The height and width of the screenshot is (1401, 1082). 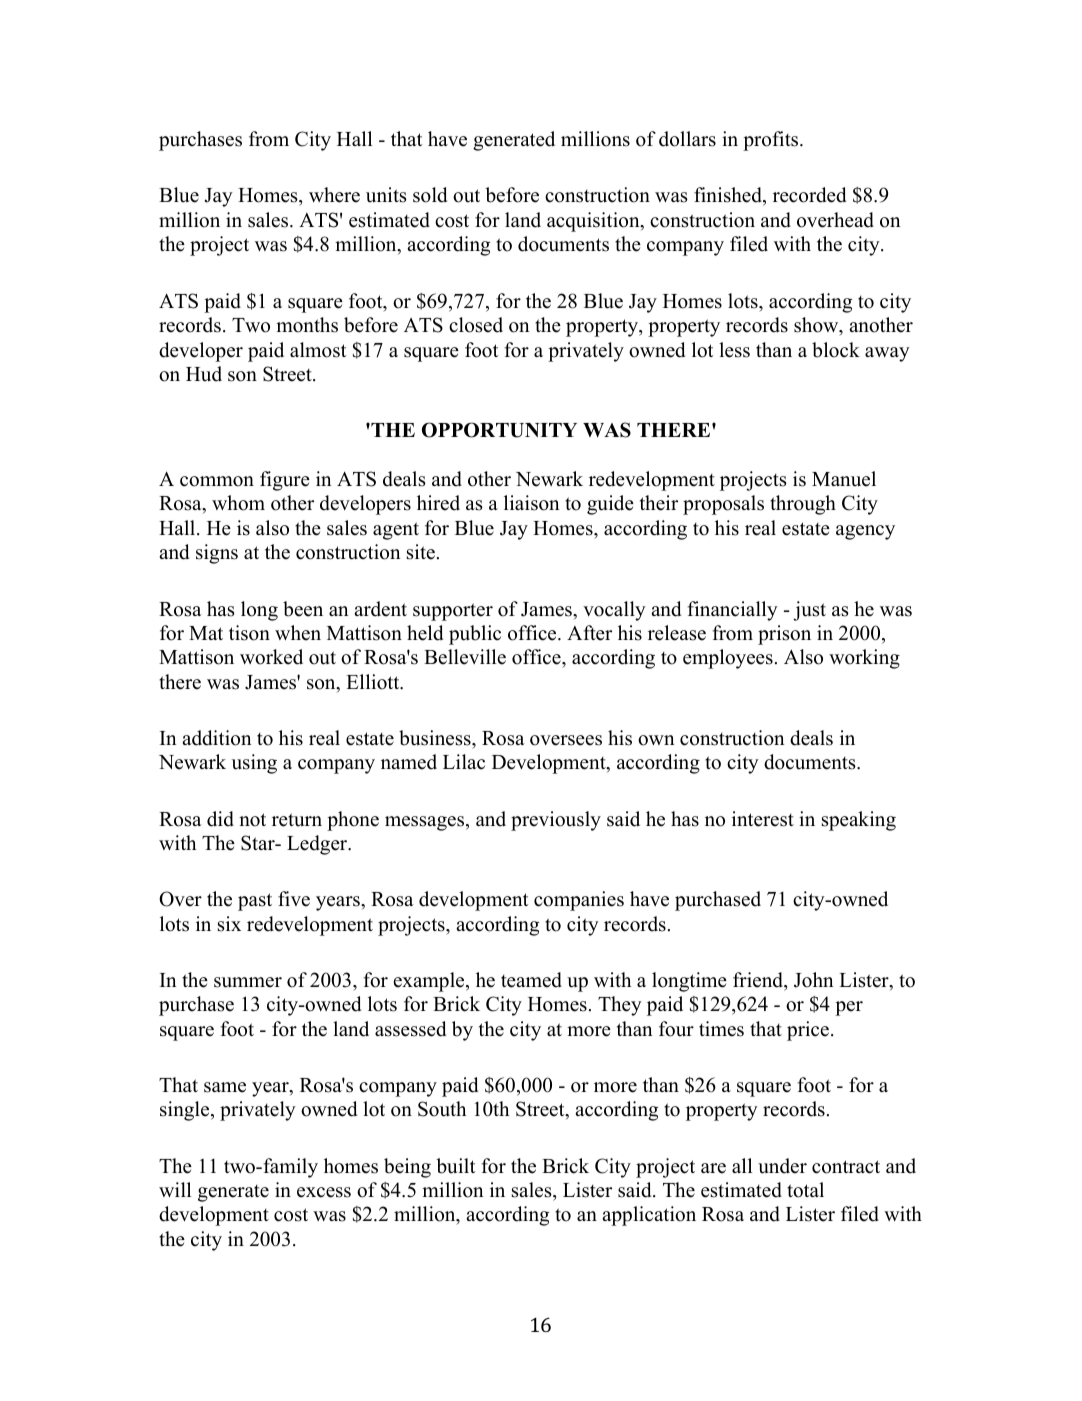 What do you see at coordinates (285, 481) in the screenshot?
I see `figure` at bounding box center [285, 481].
